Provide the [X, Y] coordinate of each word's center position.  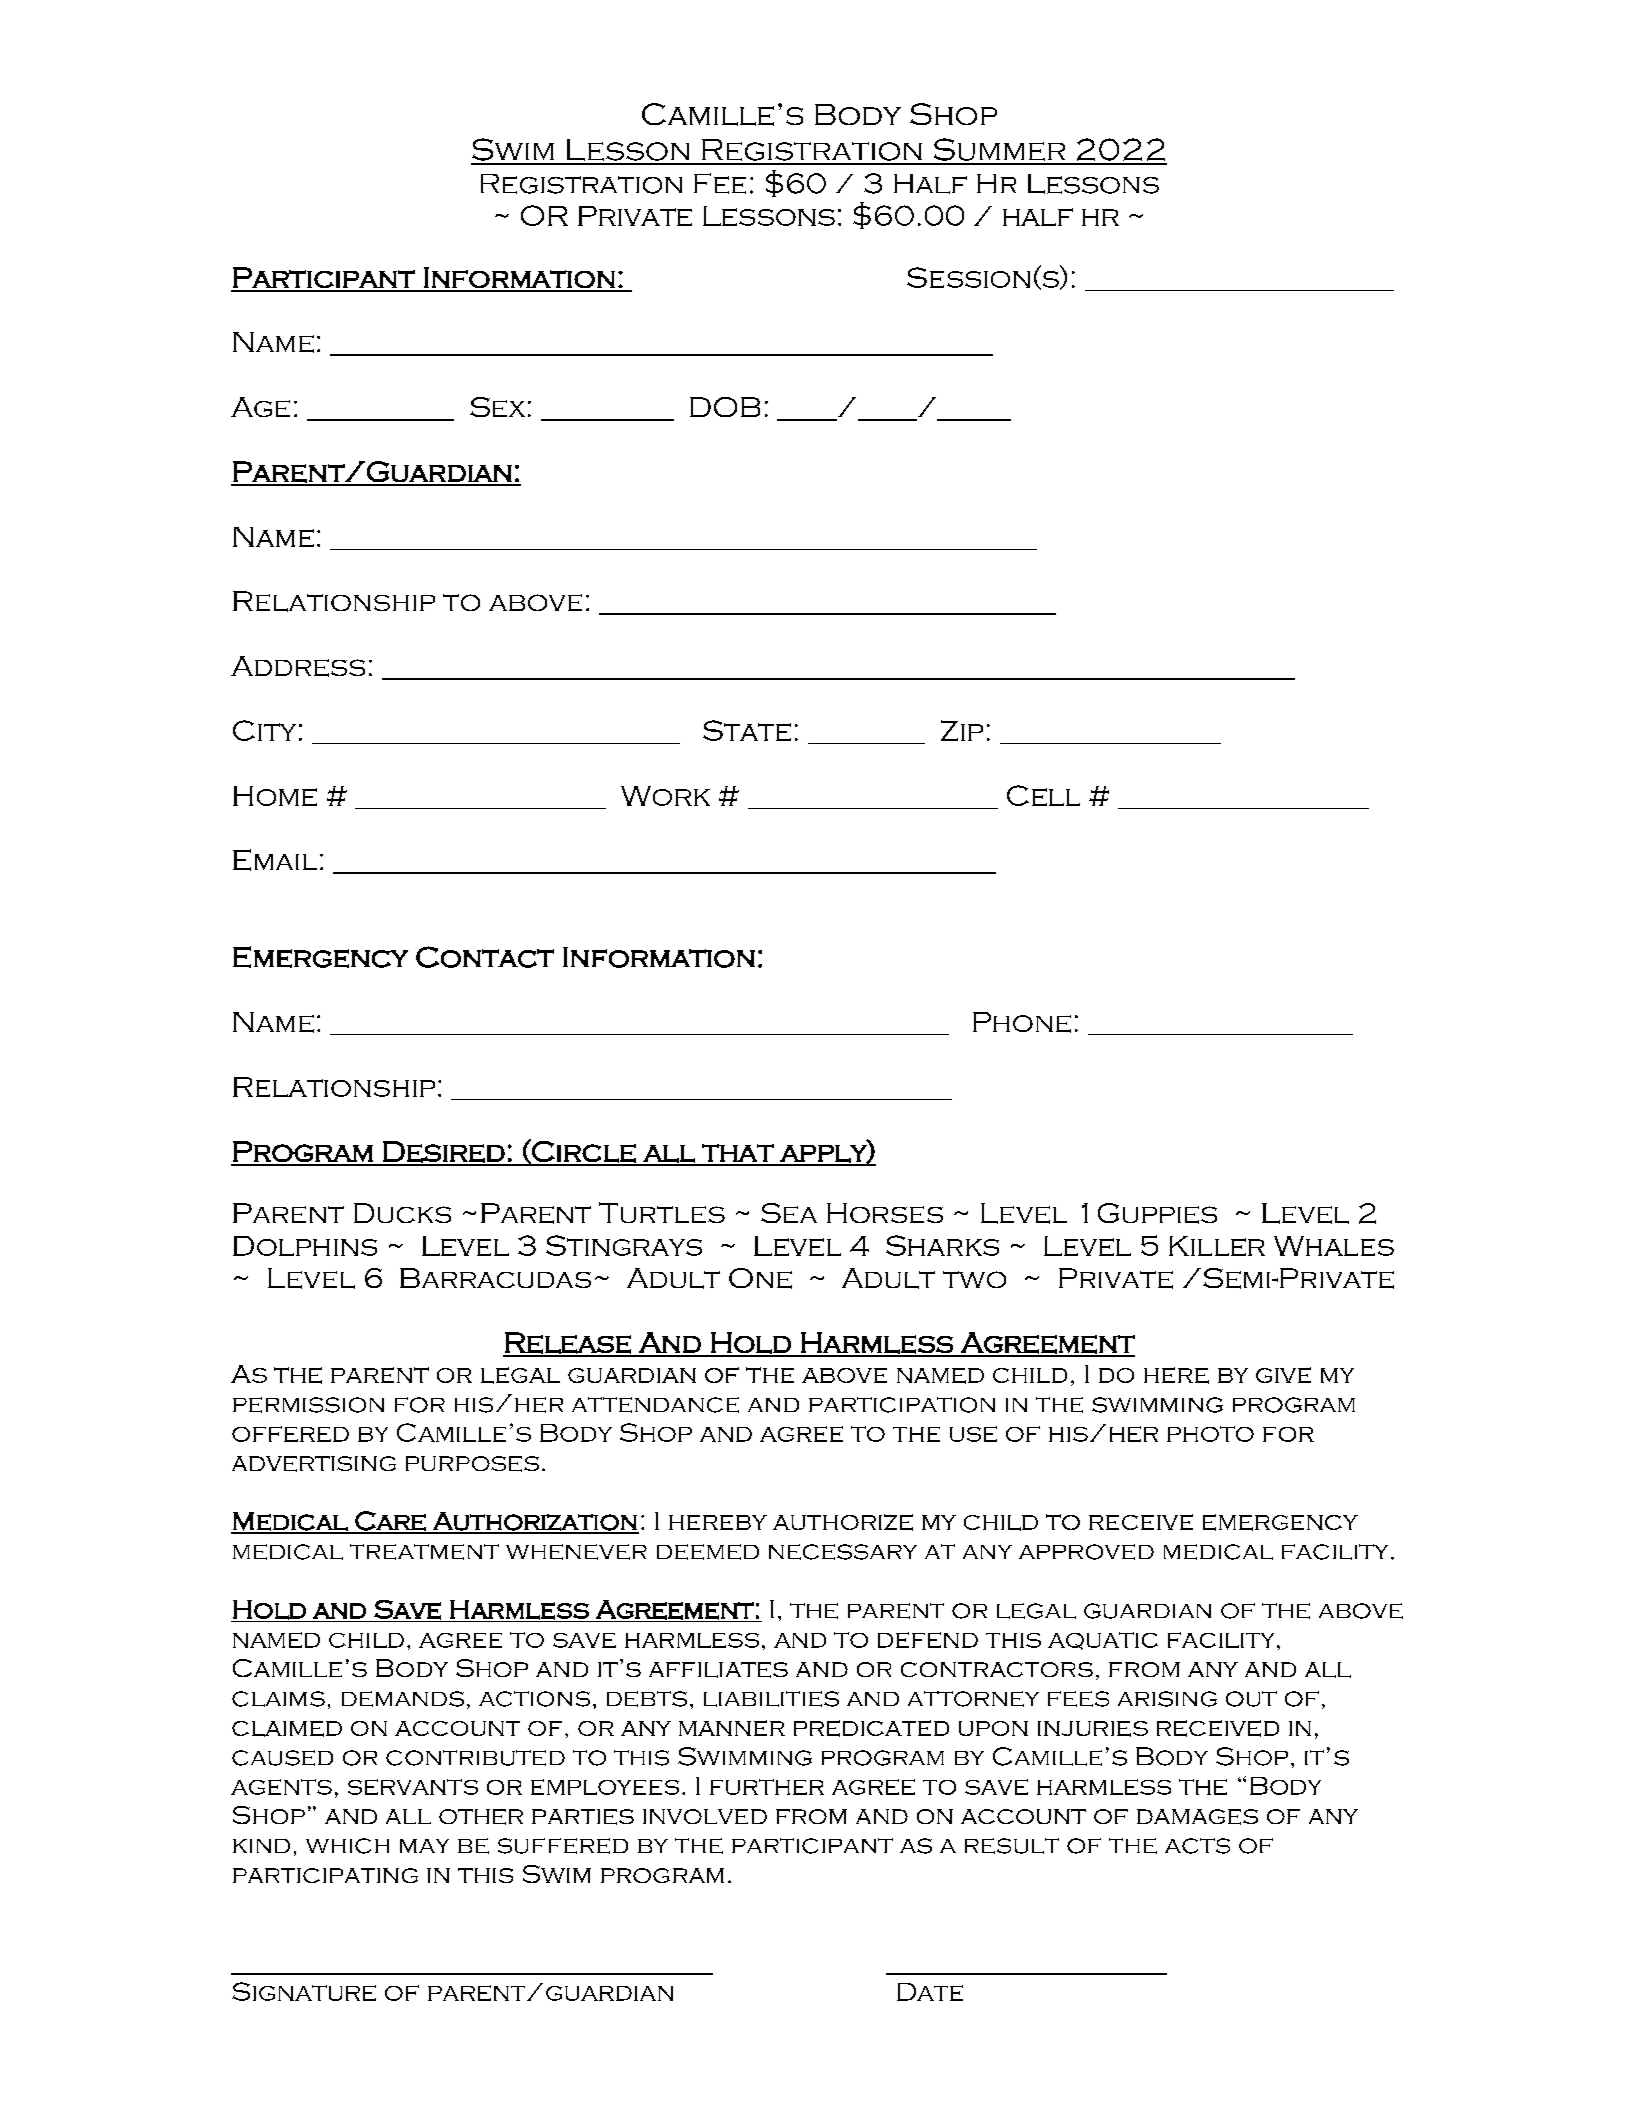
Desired [444, 1153]
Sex [497, 407]
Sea [789, 1213]
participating [325, 1875]
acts [1197, 1846]
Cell [1043, 795]
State [747, 730]
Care [390, 1522]
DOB [725, 407]
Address [298, 666]
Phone [1022, 1022]
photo [1210, 1434]
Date [930, 1992]
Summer [999, 151]
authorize [843, 1522]
